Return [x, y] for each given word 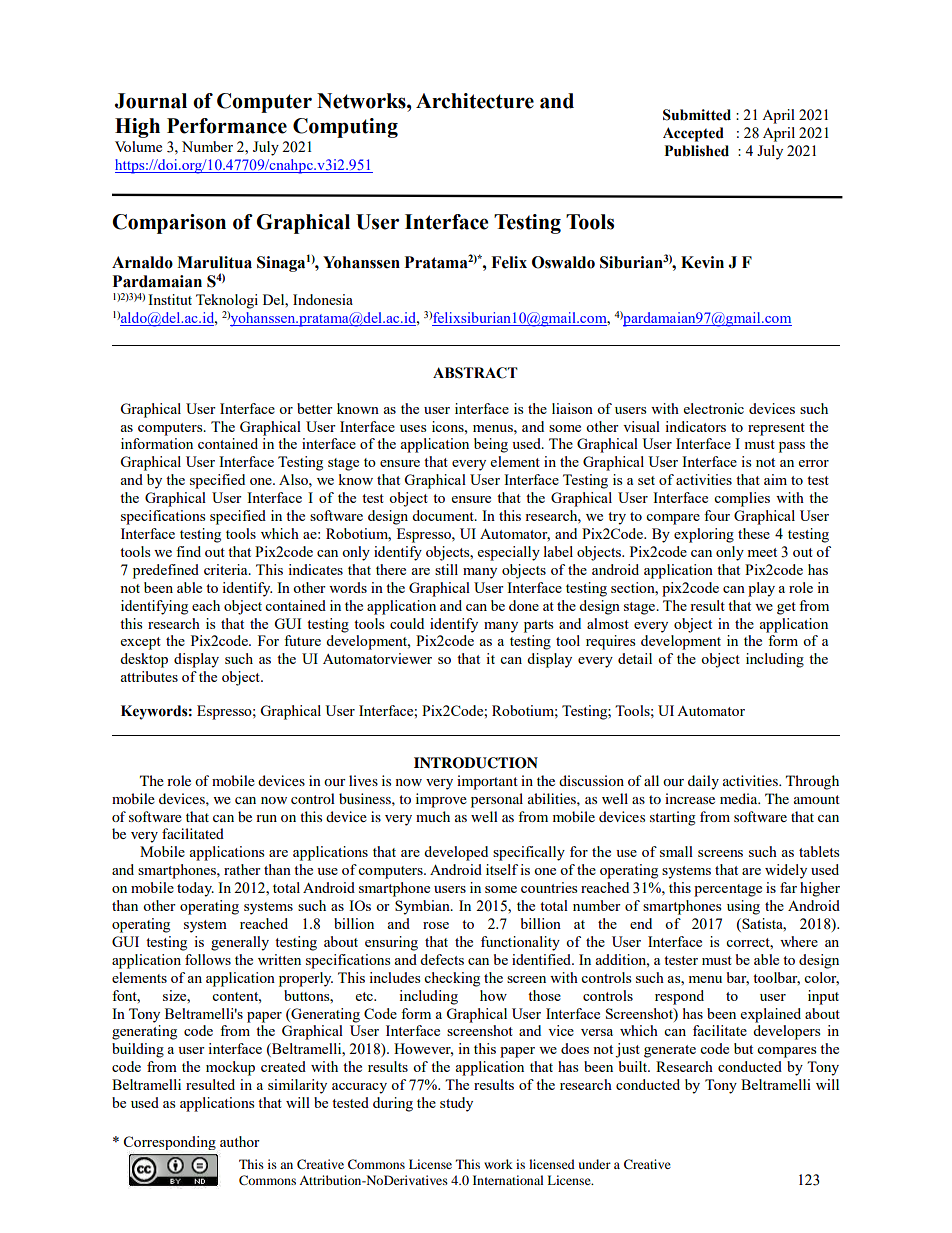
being [491, 445]
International [508, 1180]
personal [497, 800]
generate [670, 1051]
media [740, 798]
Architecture [475, 101]
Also [294, 479]
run [266, 818]
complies [742, 499]
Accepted [693, 134]
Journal [151, 101]
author [240, 1141]
